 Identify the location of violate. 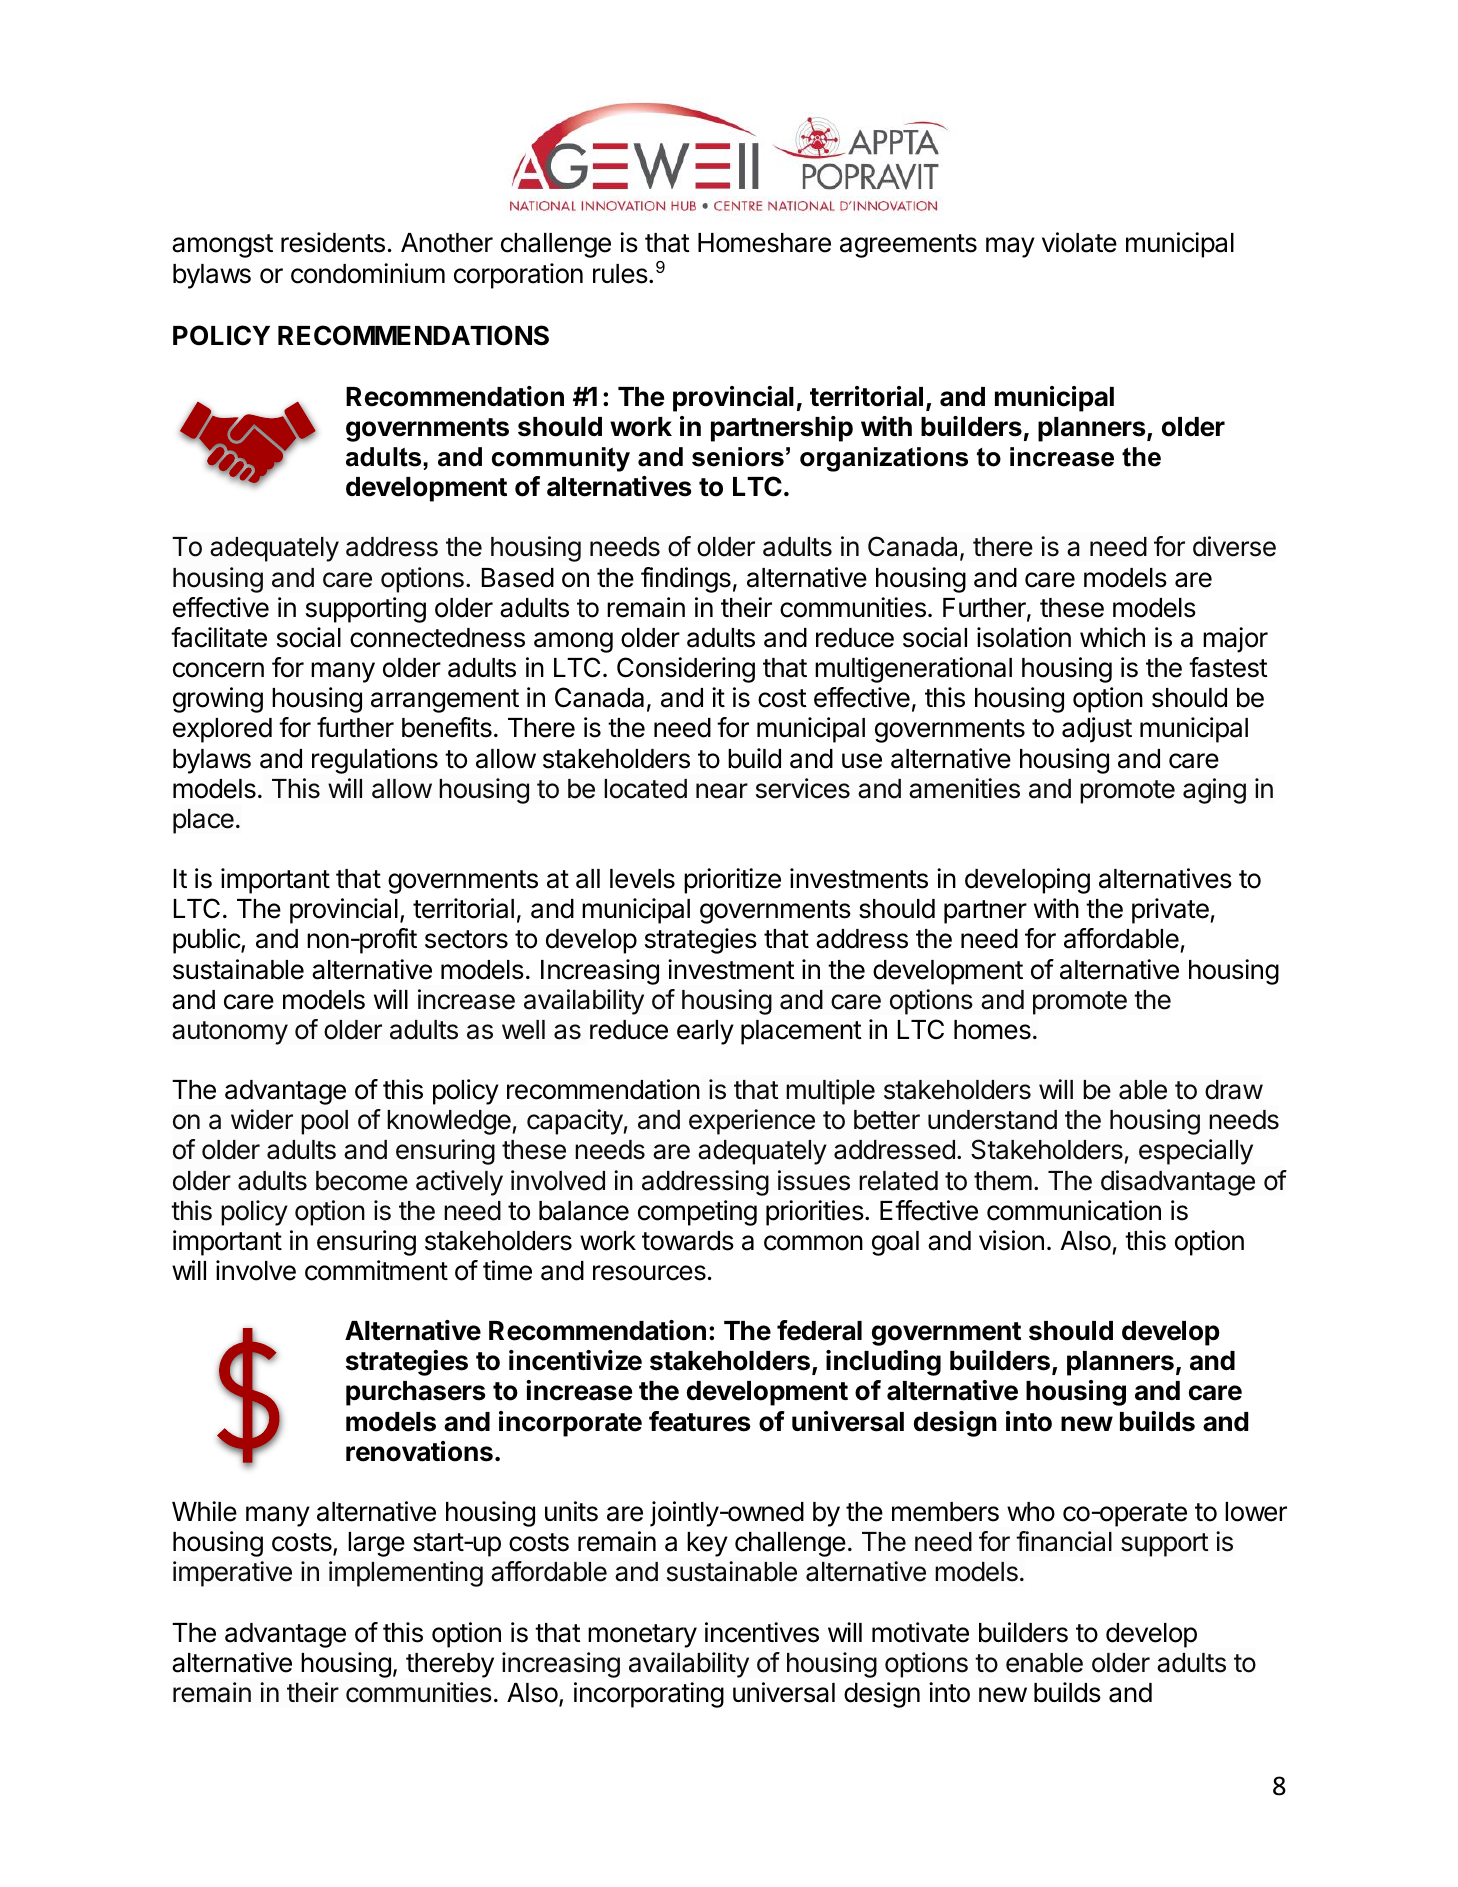
(1079, 242).
